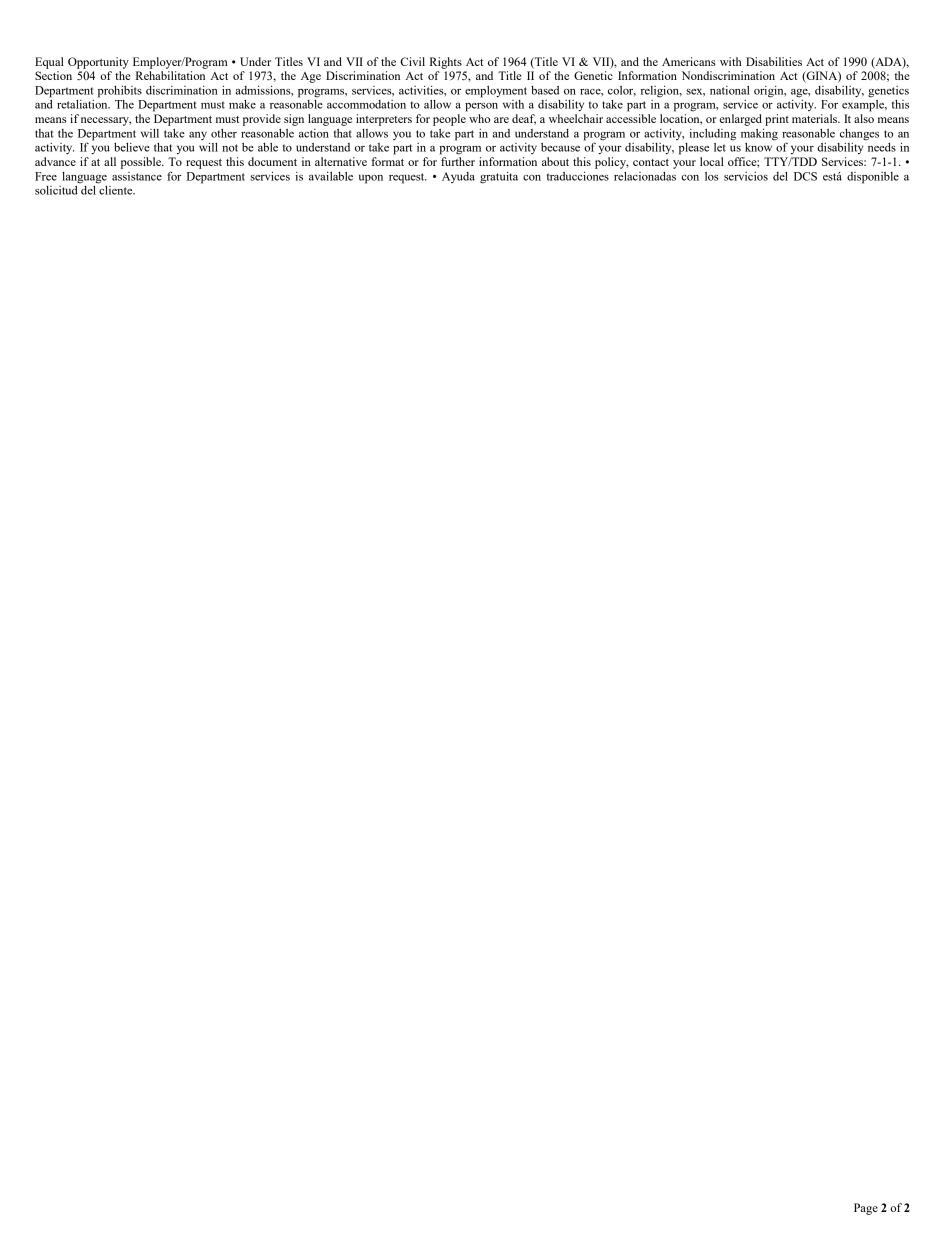 This screenshot has height=1233, width=952. What do you see at coordinates (137, 176) in the screenshot?
I see `assistance` at bounding box center [137, 176].
